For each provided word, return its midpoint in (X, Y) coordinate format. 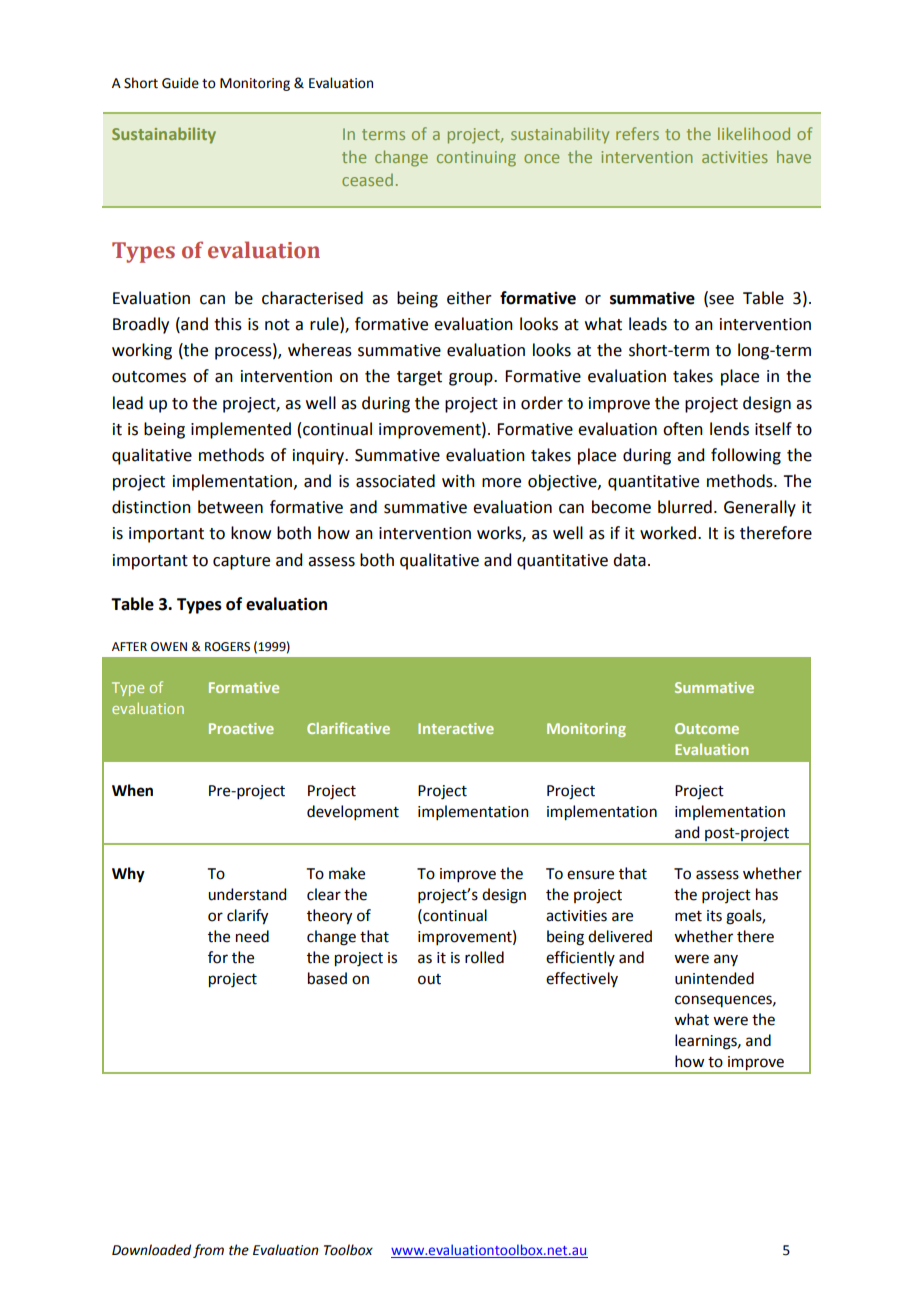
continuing (476, 159)
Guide (180, 83)
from (208, 1251)
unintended (714, 978)
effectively (582, 979)
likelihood (754, 133)
